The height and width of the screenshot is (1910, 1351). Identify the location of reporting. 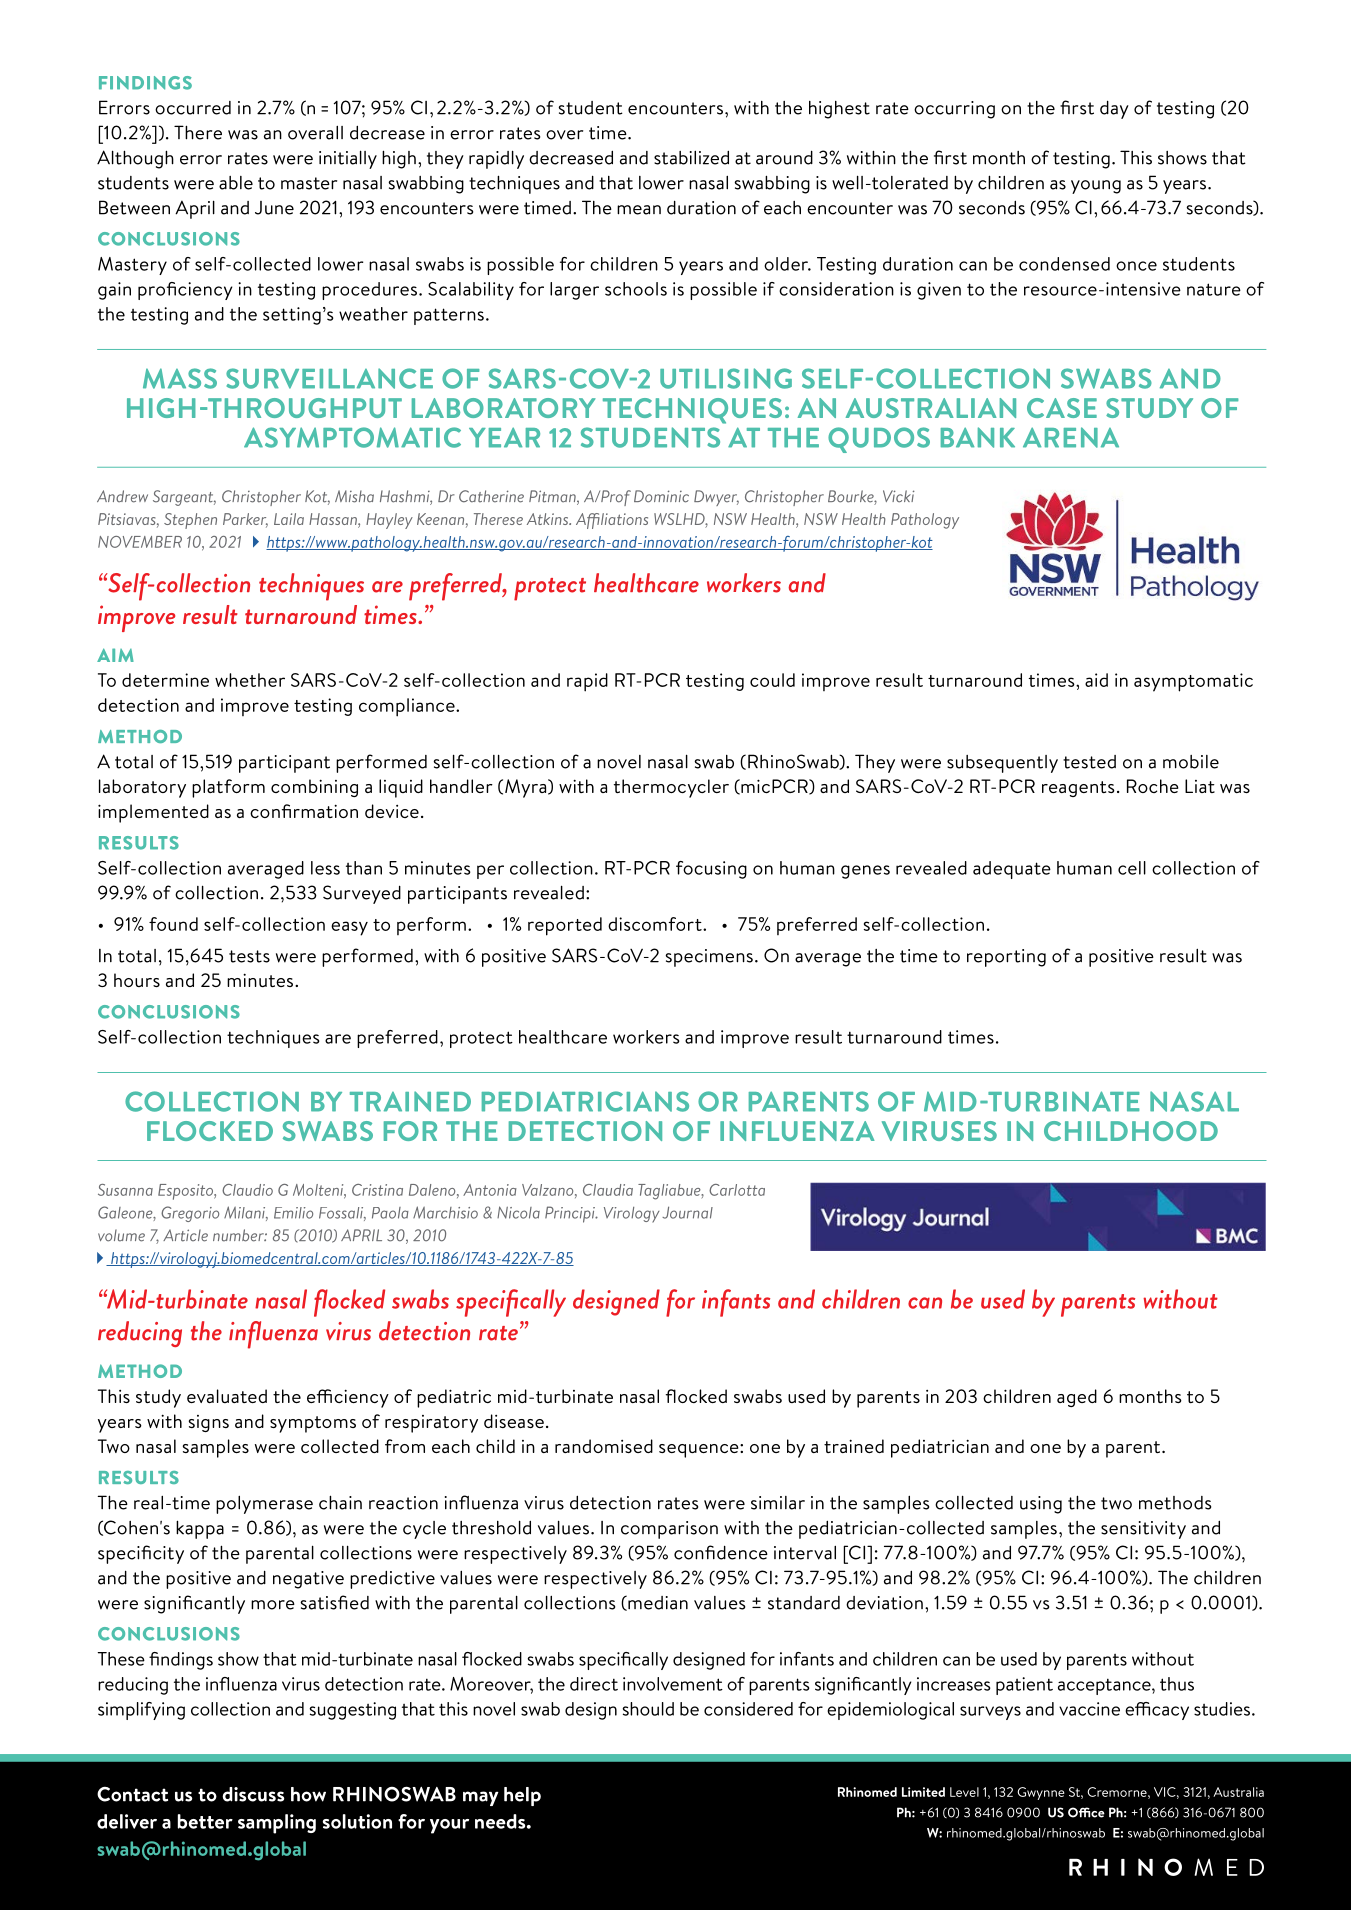
(1006, 958).
